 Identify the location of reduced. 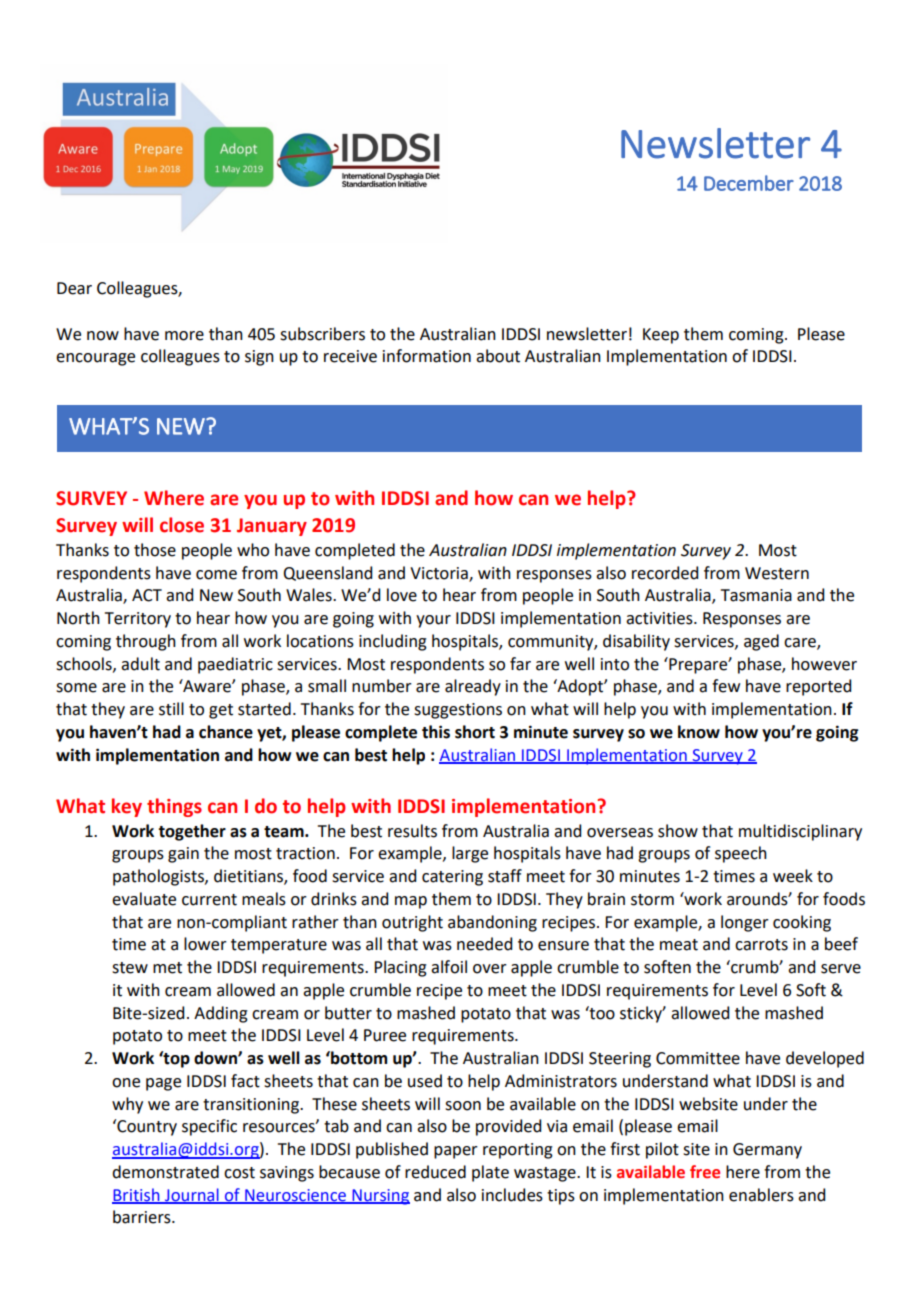
(435, 1172).
